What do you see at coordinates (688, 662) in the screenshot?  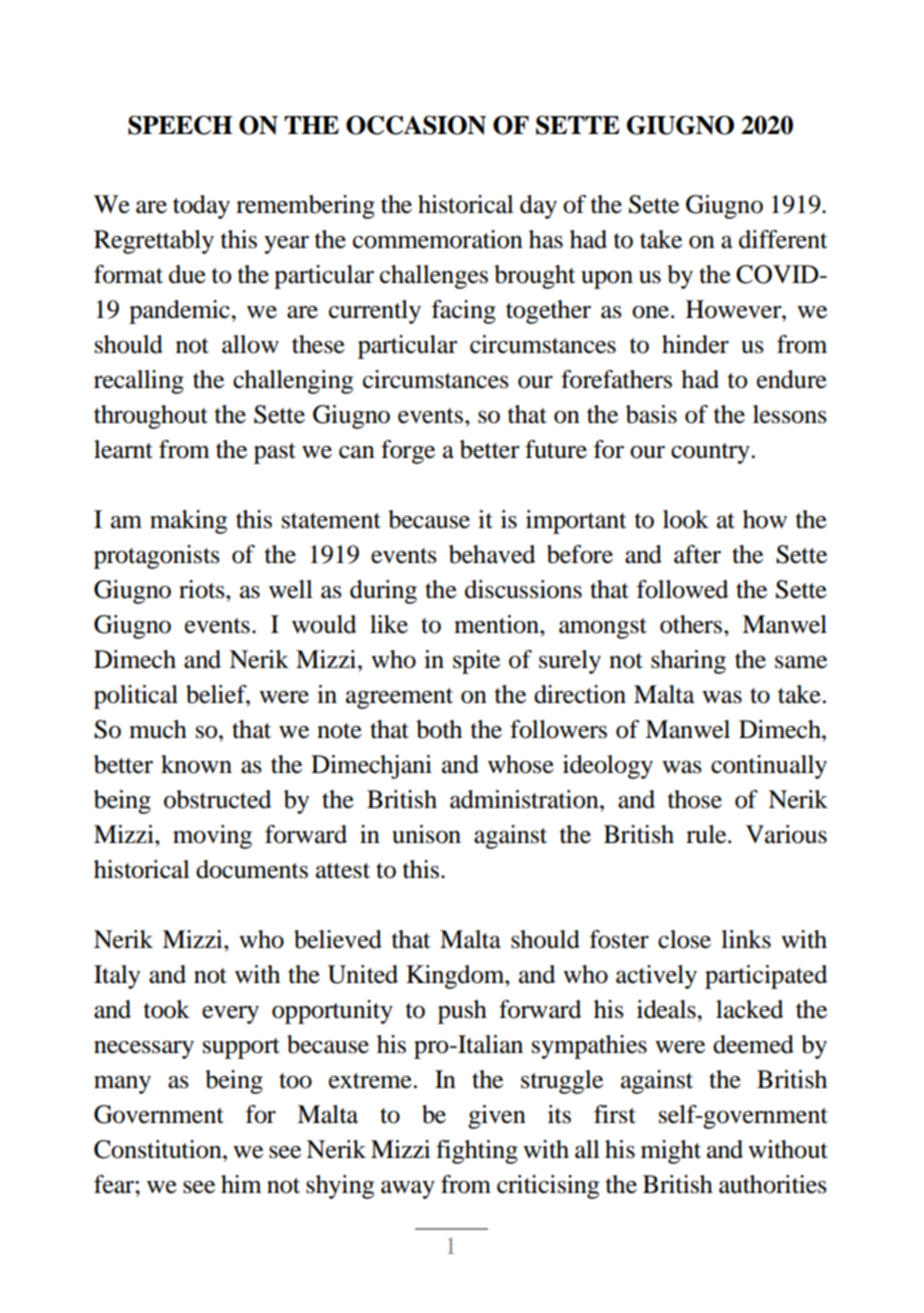 I see `sharing` at bounding box center [688, 662].
